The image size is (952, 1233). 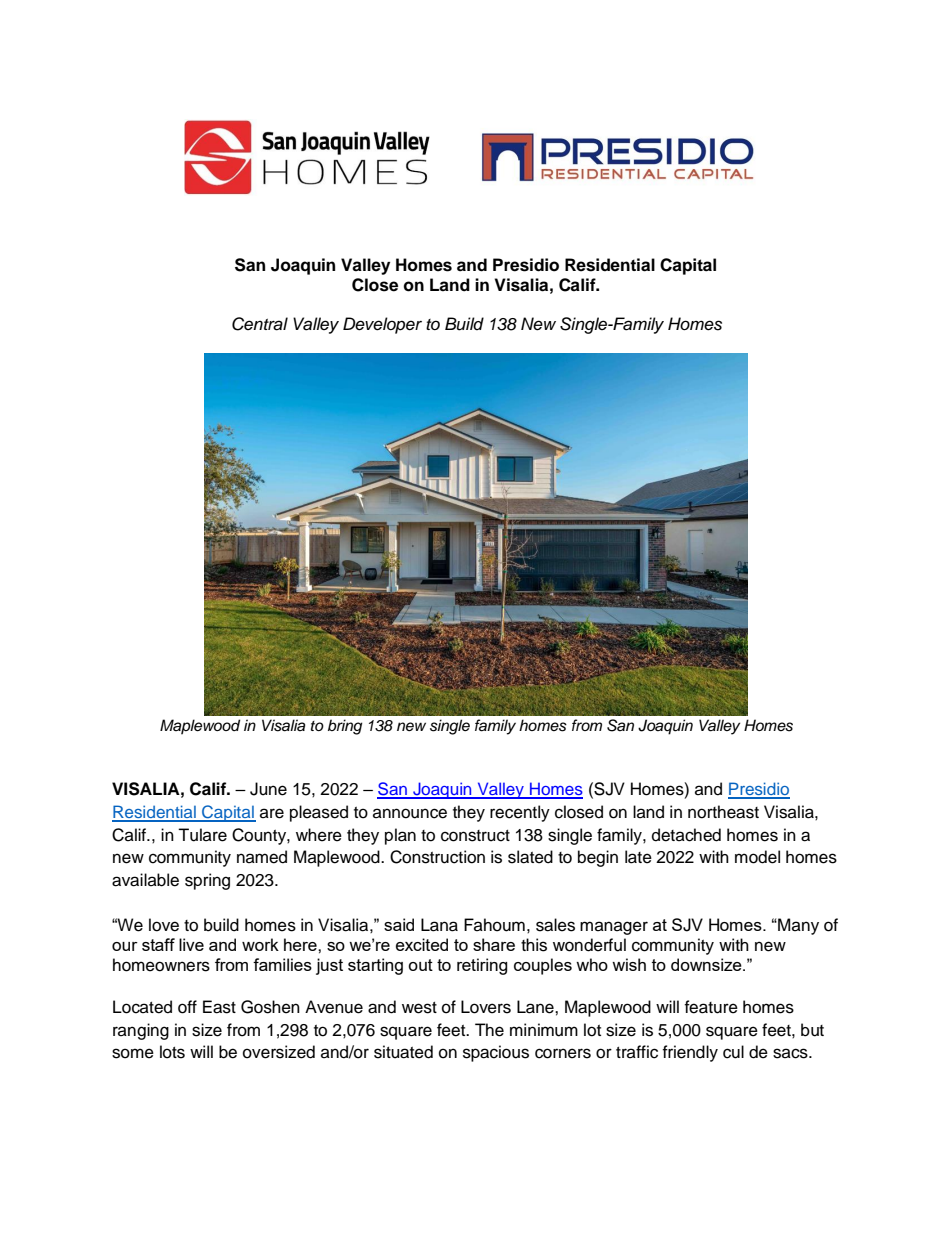 I want to click on bring, so click(x=345, y=727).
